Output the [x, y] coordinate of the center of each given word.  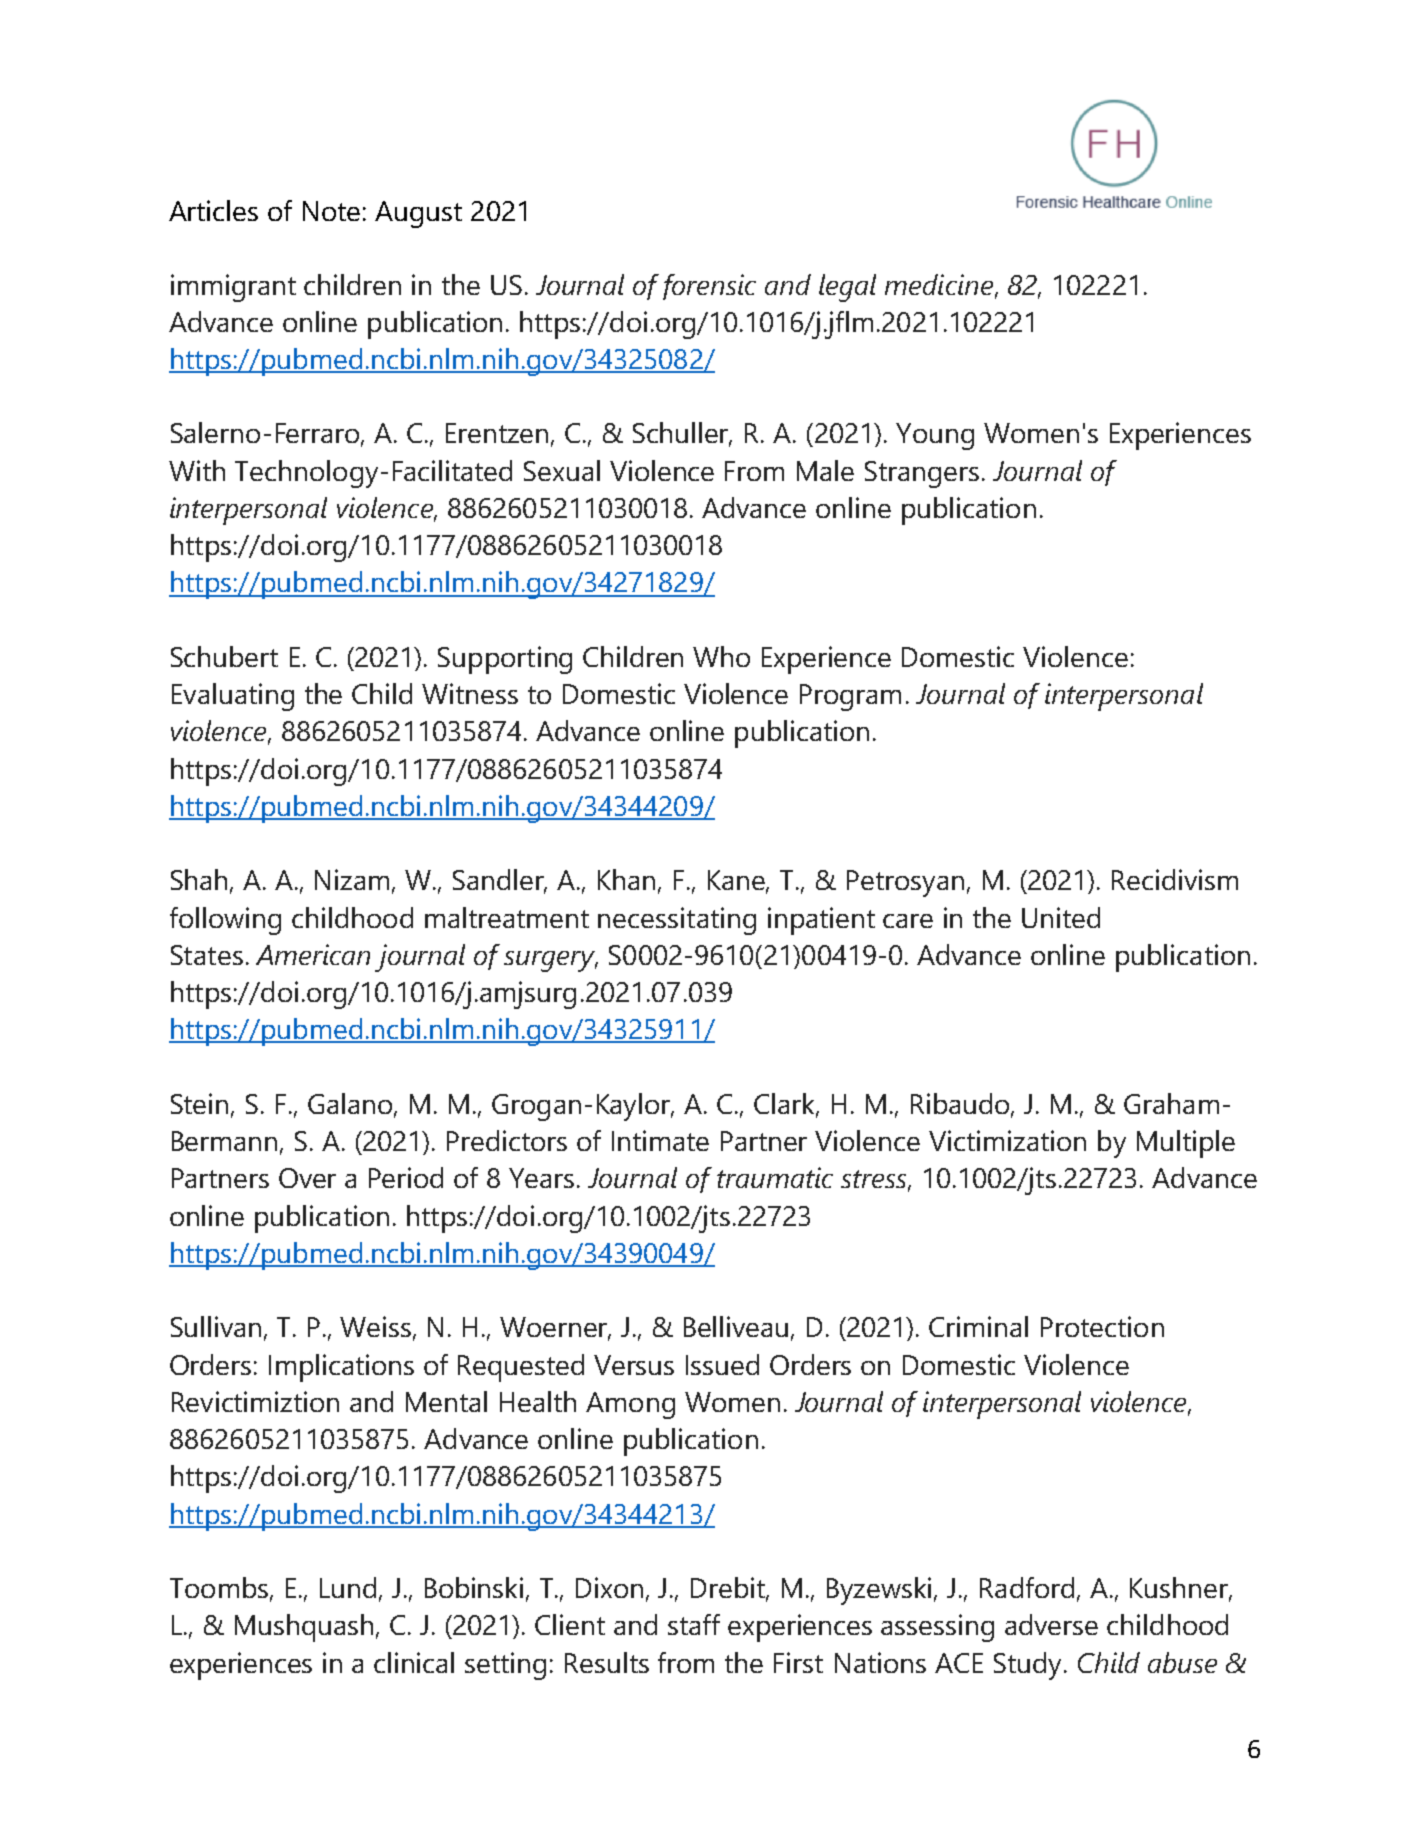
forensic [709, 287]
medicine [939, 284]
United [1061, 917]
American [313, 954]
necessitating [677, 921]
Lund [348, 1587]
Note [331, 211]
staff [694, 1624]
